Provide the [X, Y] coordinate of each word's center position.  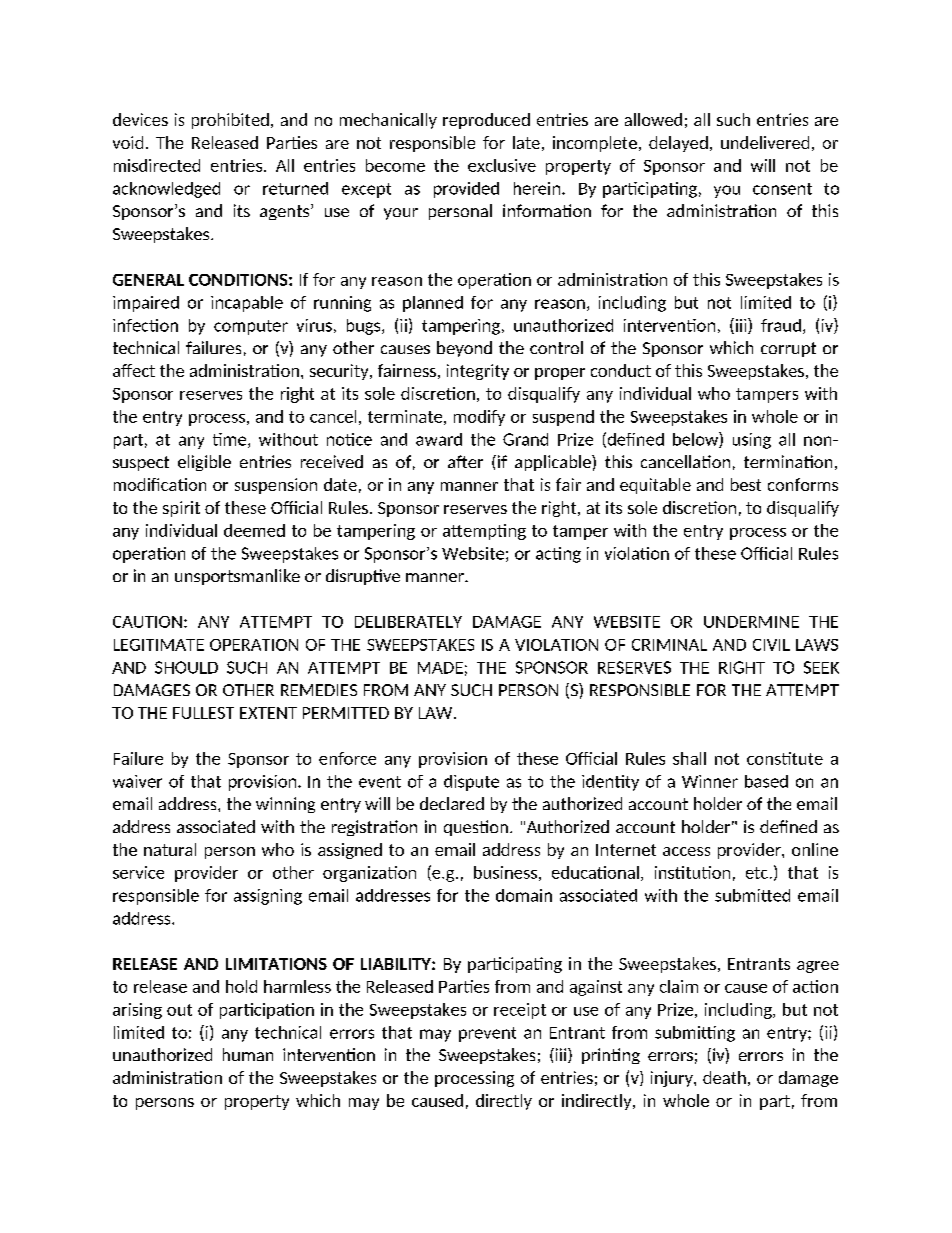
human [248, 1054]
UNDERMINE [751, 622]
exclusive [502, 165]
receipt [520, 1011]
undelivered [765, 142]
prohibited [230, 121]
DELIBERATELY [408, 622]
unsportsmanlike [237, 577]
